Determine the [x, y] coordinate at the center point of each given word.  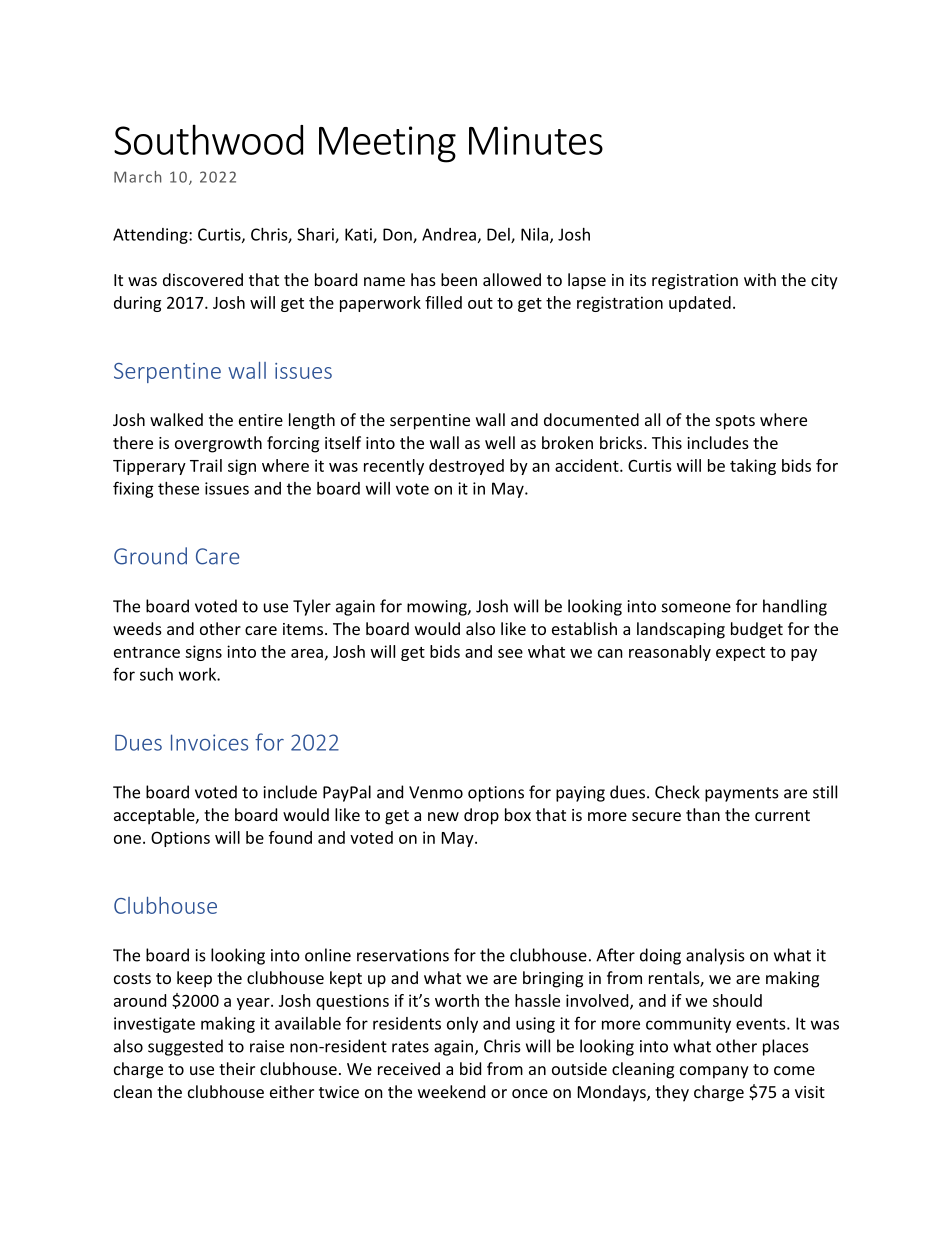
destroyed [466, 467]
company [714, 1072]
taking [753, 467]
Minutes [536, 140]
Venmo [436, 792]
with [760, 279]
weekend [451, 1091]
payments [742, 794]
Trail [206, 465]
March [137, 177]
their [237, 1068]
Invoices [209, 742]
